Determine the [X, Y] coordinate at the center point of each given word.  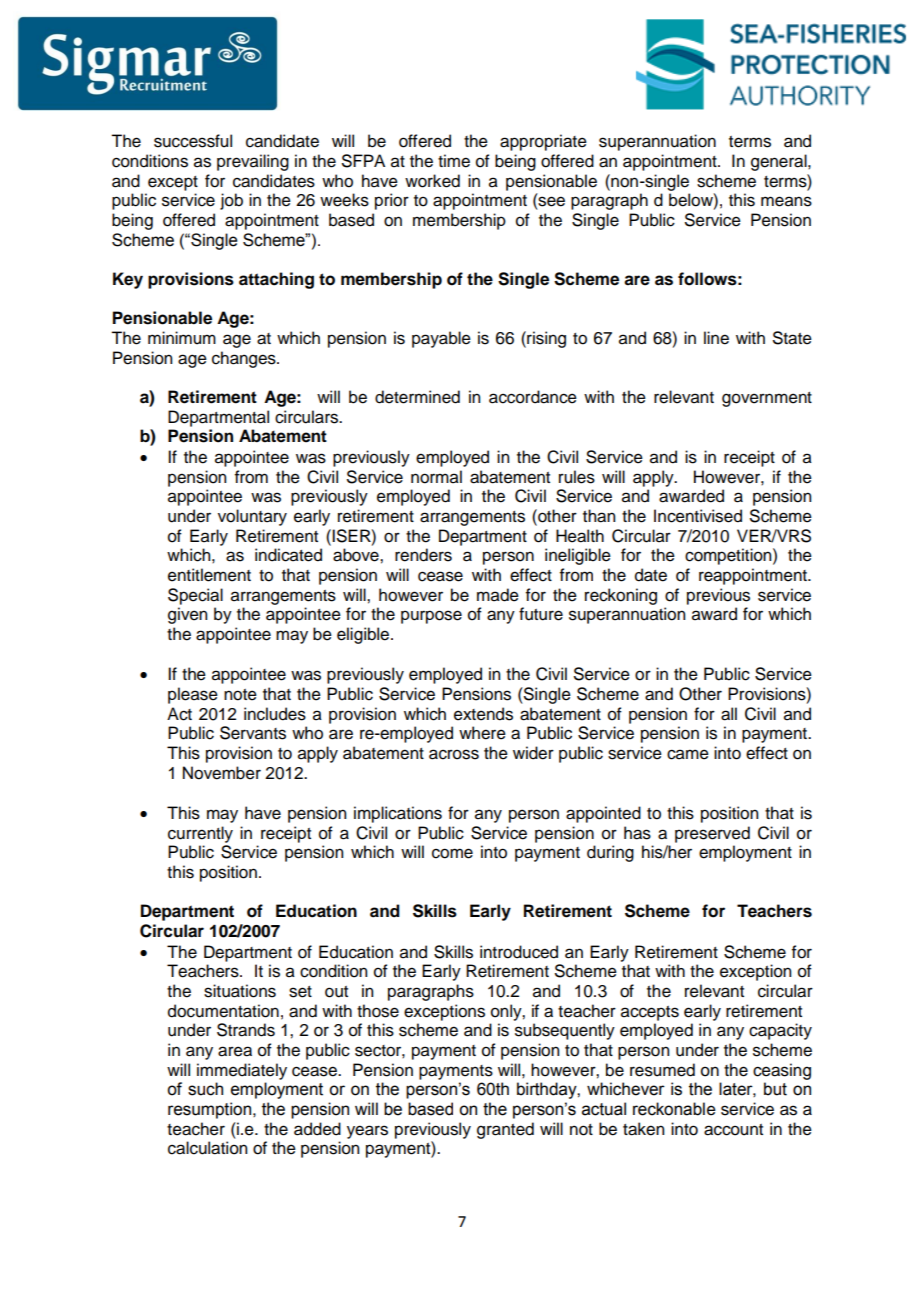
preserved [712, 834]
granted [505, 1130]
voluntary [252, 517]
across [454, 754]
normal [436, 477]
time [454, 161]
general [780, 162]
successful [193, 141]
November [222, 773]
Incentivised [698, 516]
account [733, 1130]
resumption [211, 1110]
